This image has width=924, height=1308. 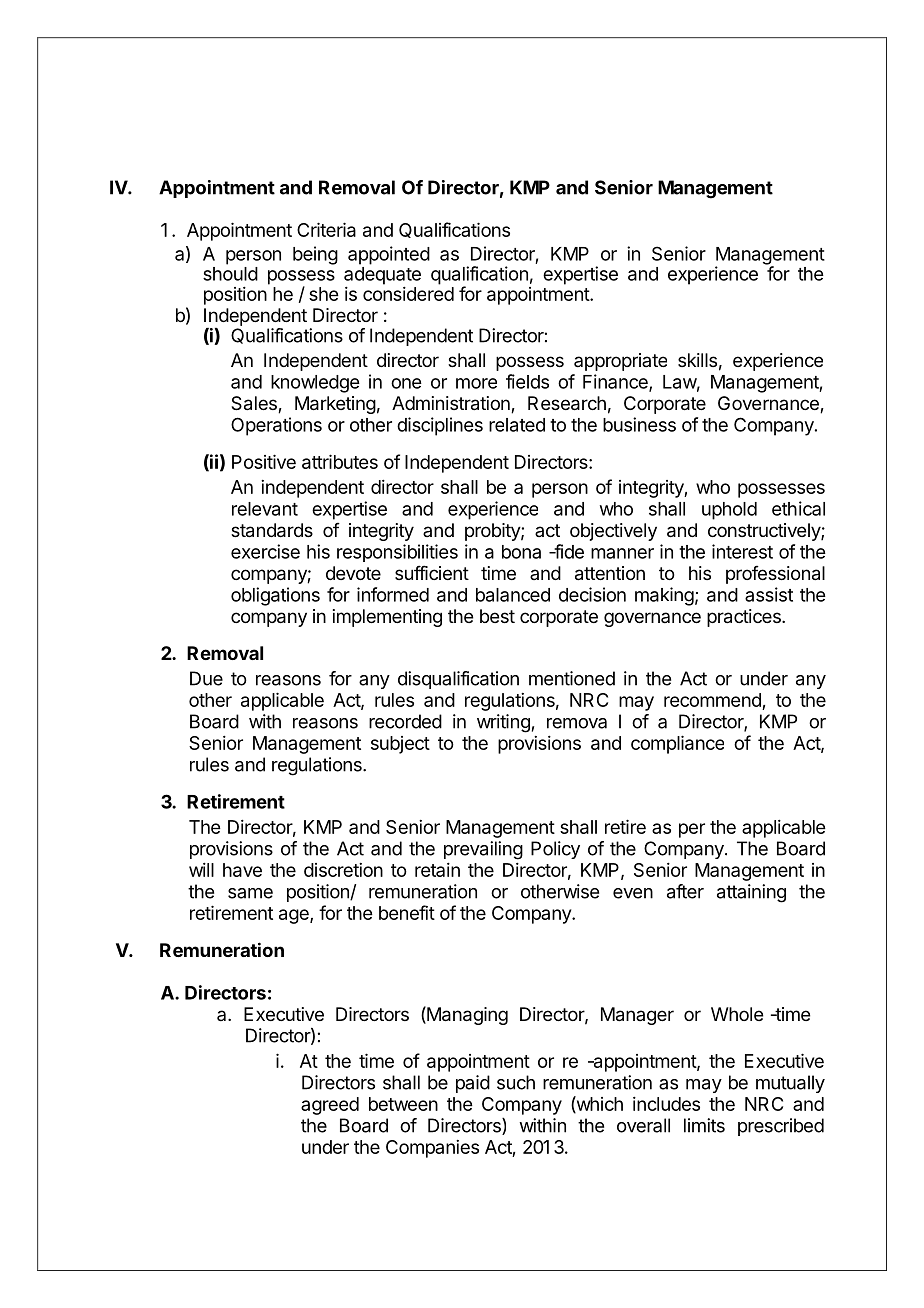 I want to click on being, so click(x=315, y=255).
